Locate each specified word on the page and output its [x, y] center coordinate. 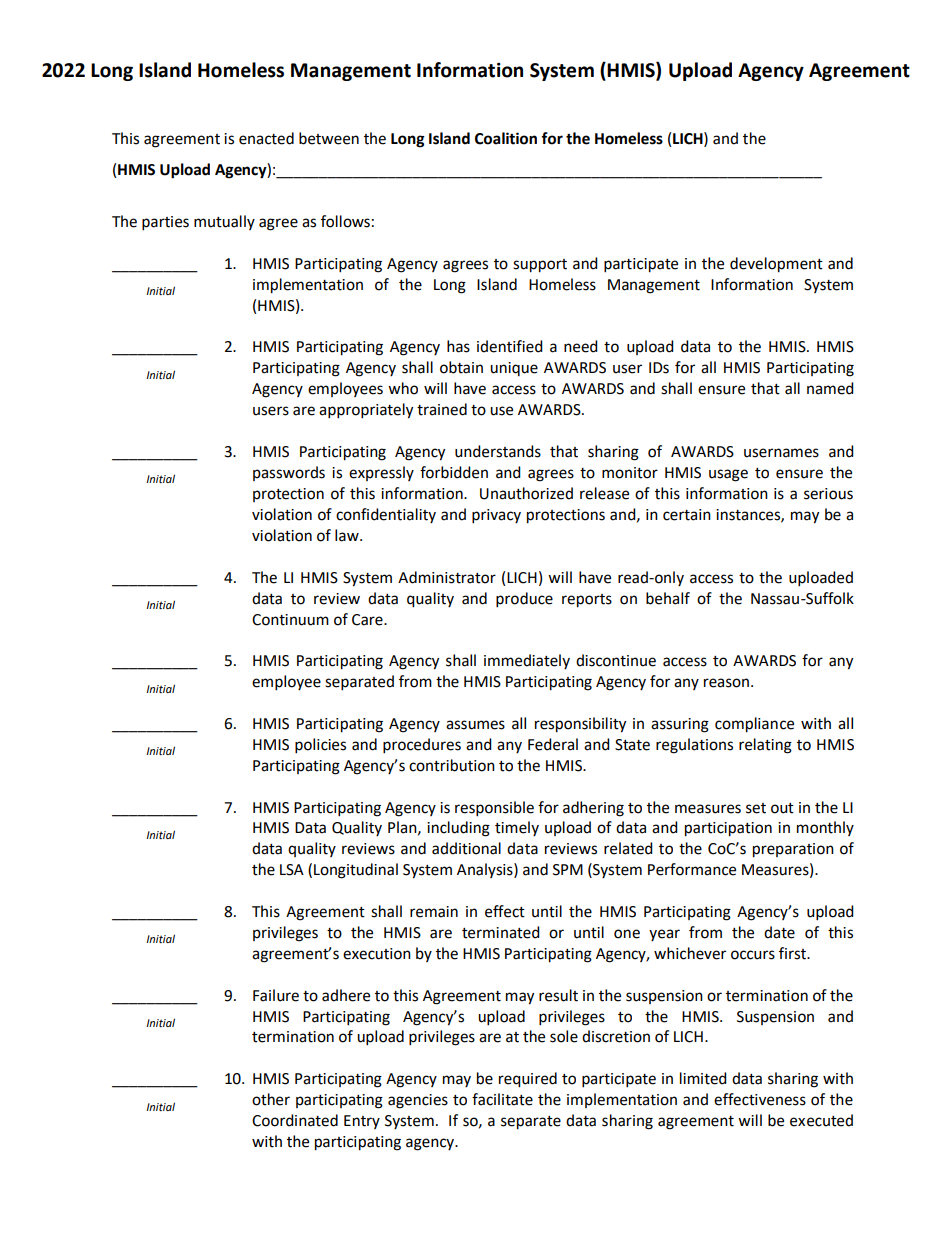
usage [728, 475]
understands [498, 451]
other [271, 1099]
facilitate [502, 1099]
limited [703, 1078]
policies [320, 746]
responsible [494, 809]
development [776, 265]
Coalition [506, 138]
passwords [289, 473]
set [756, 808]
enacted [266, 138]
